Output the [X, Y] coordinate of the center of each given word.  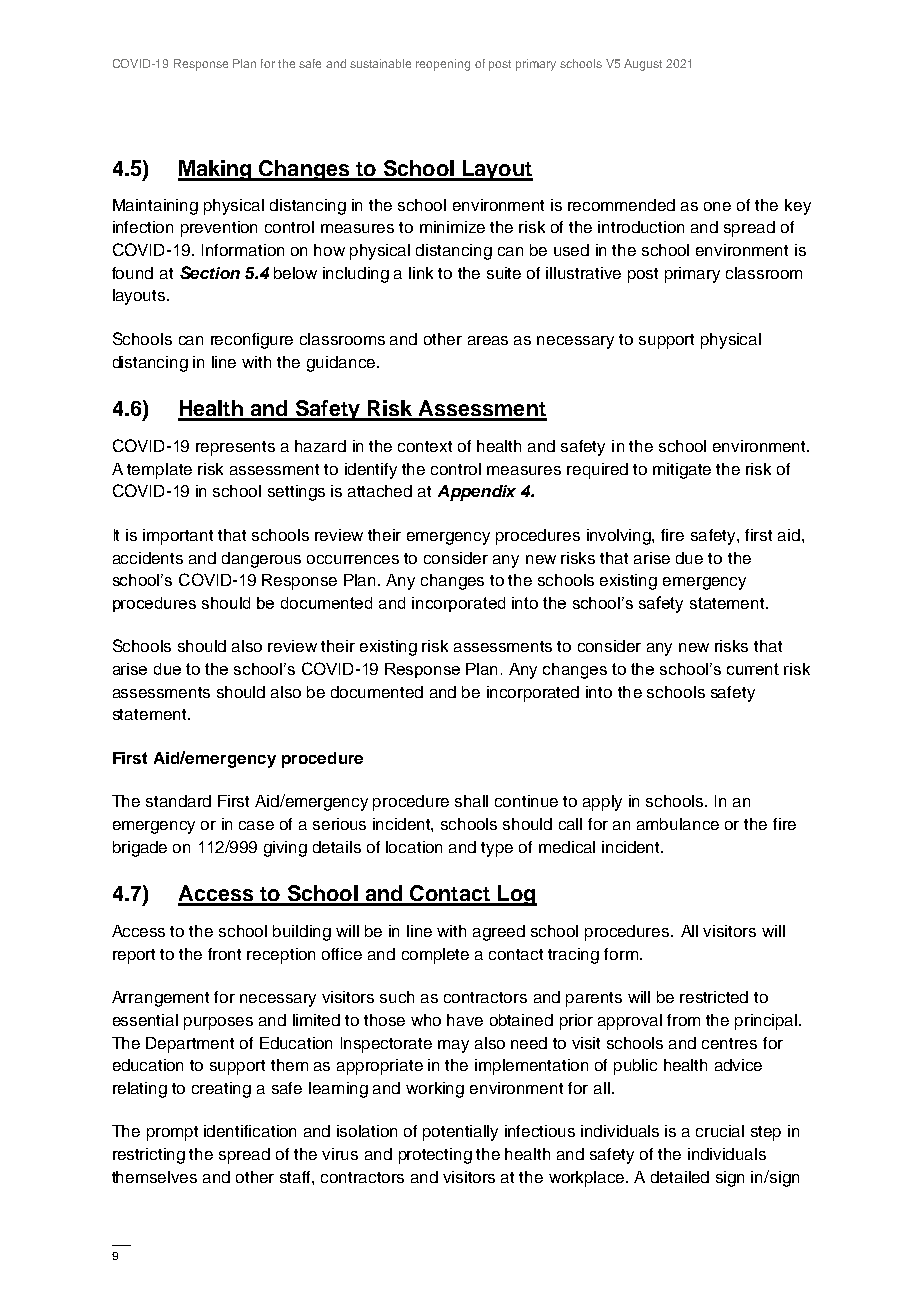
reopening [443, 65]
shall [471, 801]
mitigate [682, 471]
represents [235, 448]
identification [250, 1131]
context [425, 446]
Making [216, 170]
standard [178, 801]
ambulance [678, 824]
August [643, 65]
